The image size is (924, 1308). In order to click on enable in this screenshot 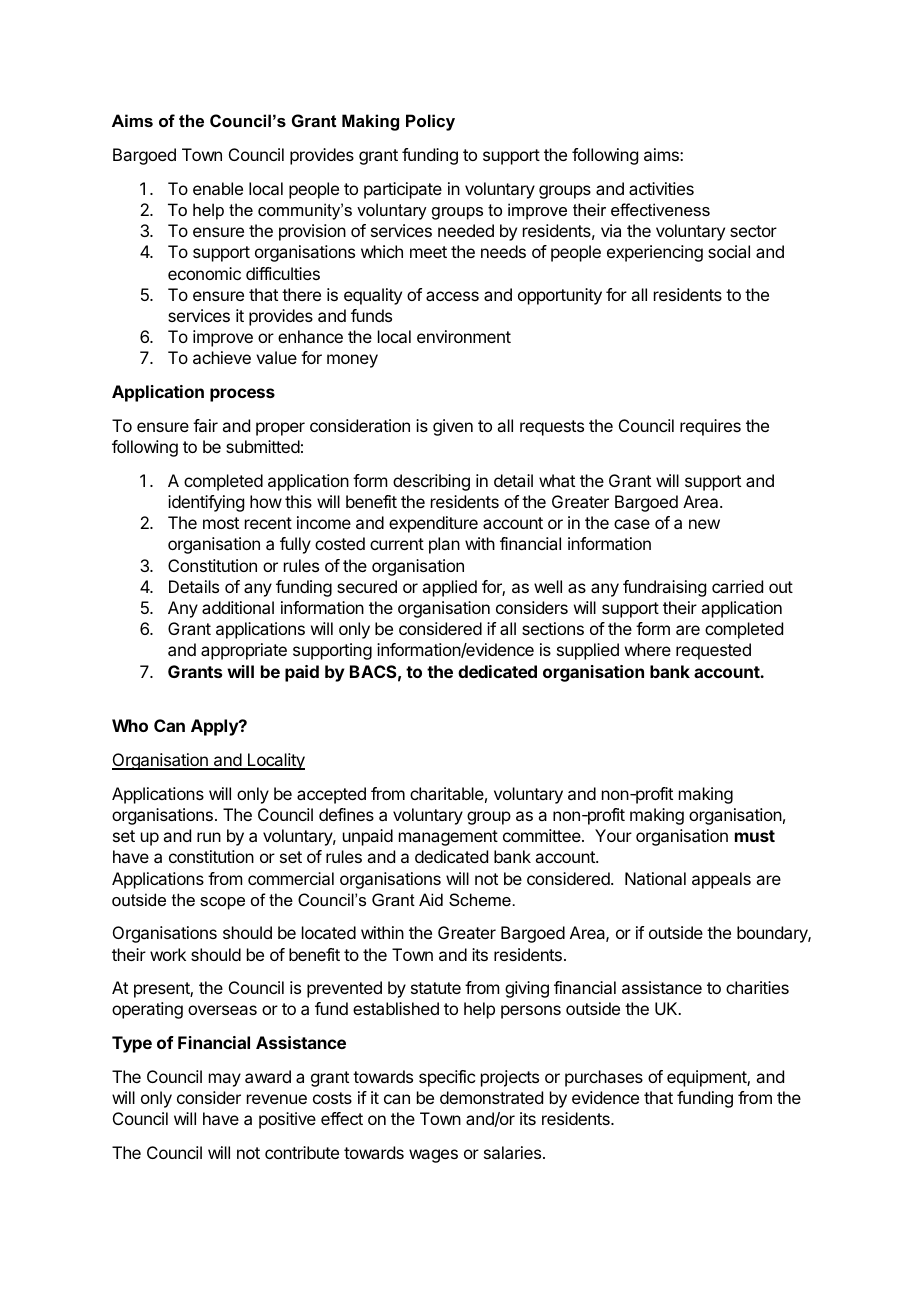, I will do `click(218, 188)`.
